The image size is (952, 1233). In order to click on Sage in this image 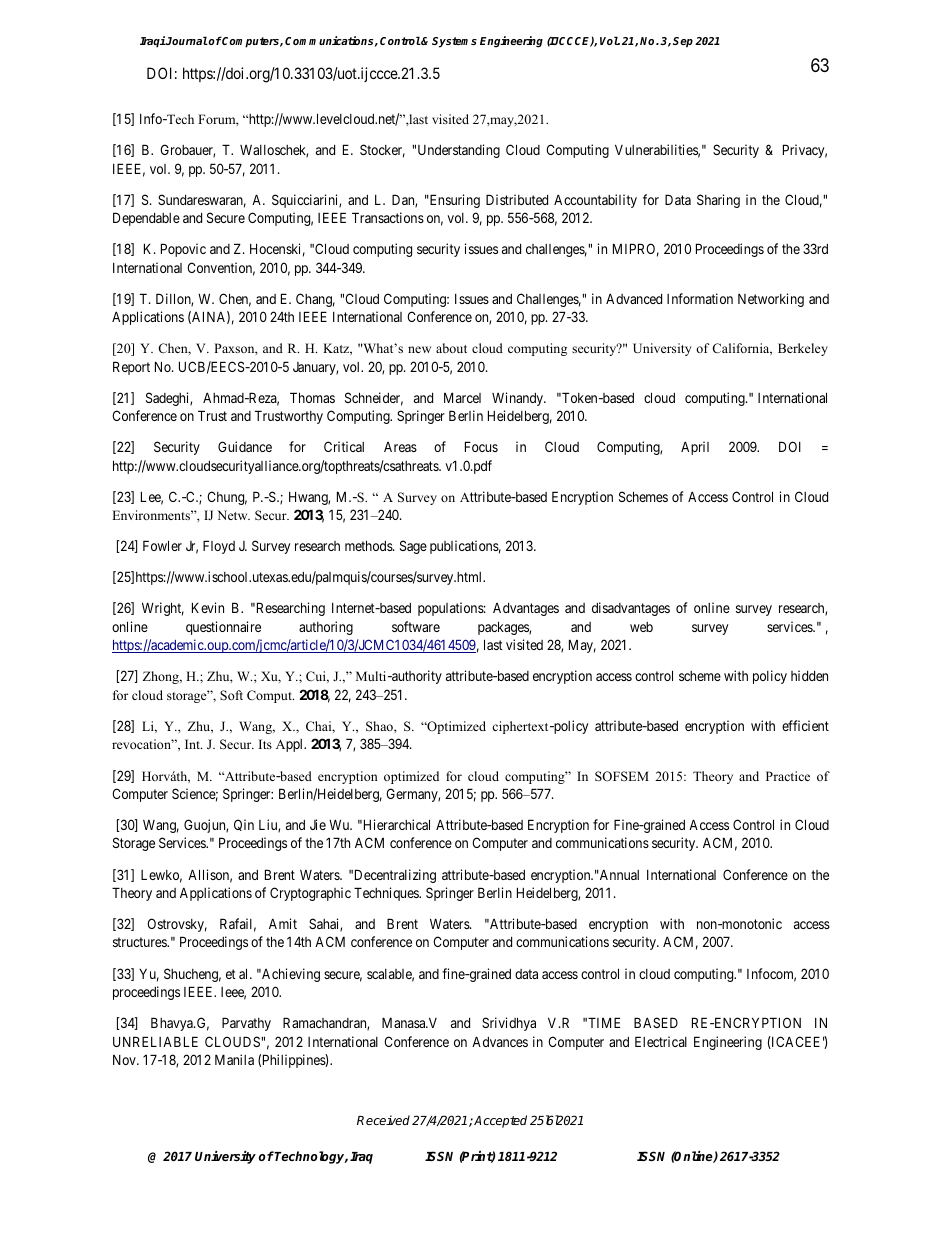, I will do `click(413, 547)`.
